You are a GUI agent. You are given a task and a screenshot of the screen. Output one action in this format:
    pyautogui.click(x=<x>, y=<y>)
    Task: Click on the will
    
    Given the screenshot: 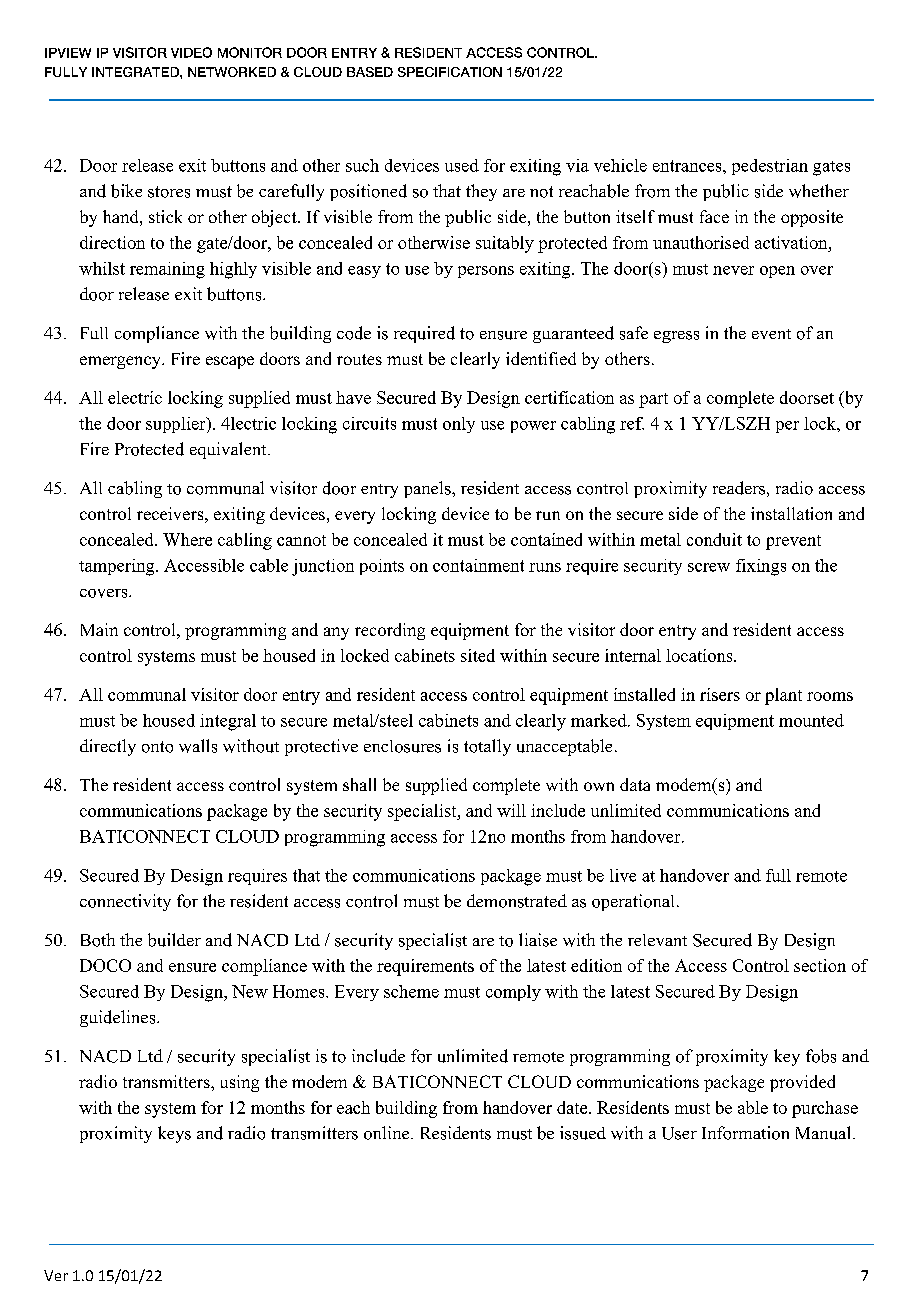 What is the action you would take?
    pyautogui.click(x=511, y=810)
